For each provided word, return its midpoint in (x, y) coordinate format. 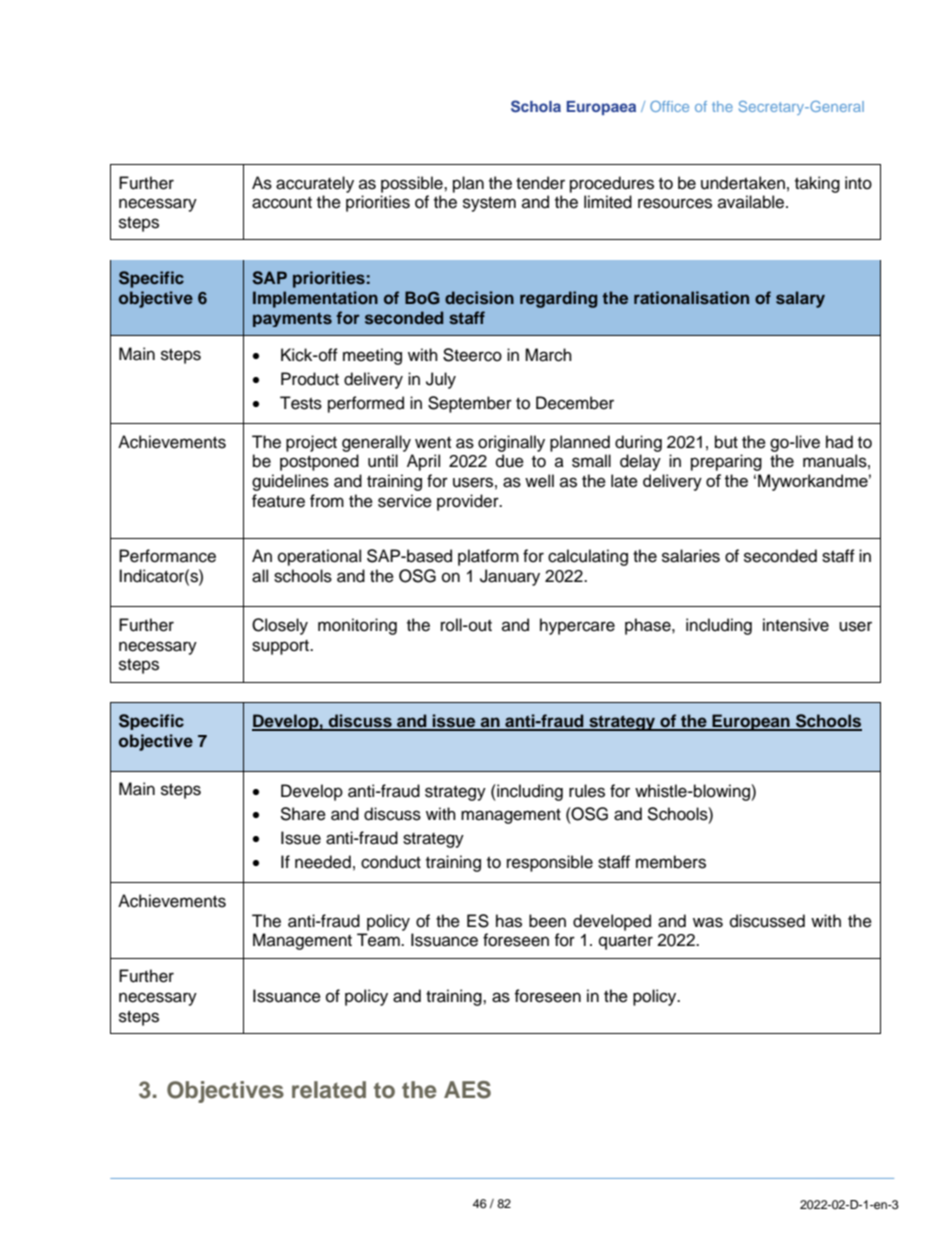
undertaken (743, 183)
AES (467, 1090)
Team (379, 940)
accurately (315, 184)
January (510, 577)
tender (540, 183)
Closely (280, 626)
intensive (796, 625)
